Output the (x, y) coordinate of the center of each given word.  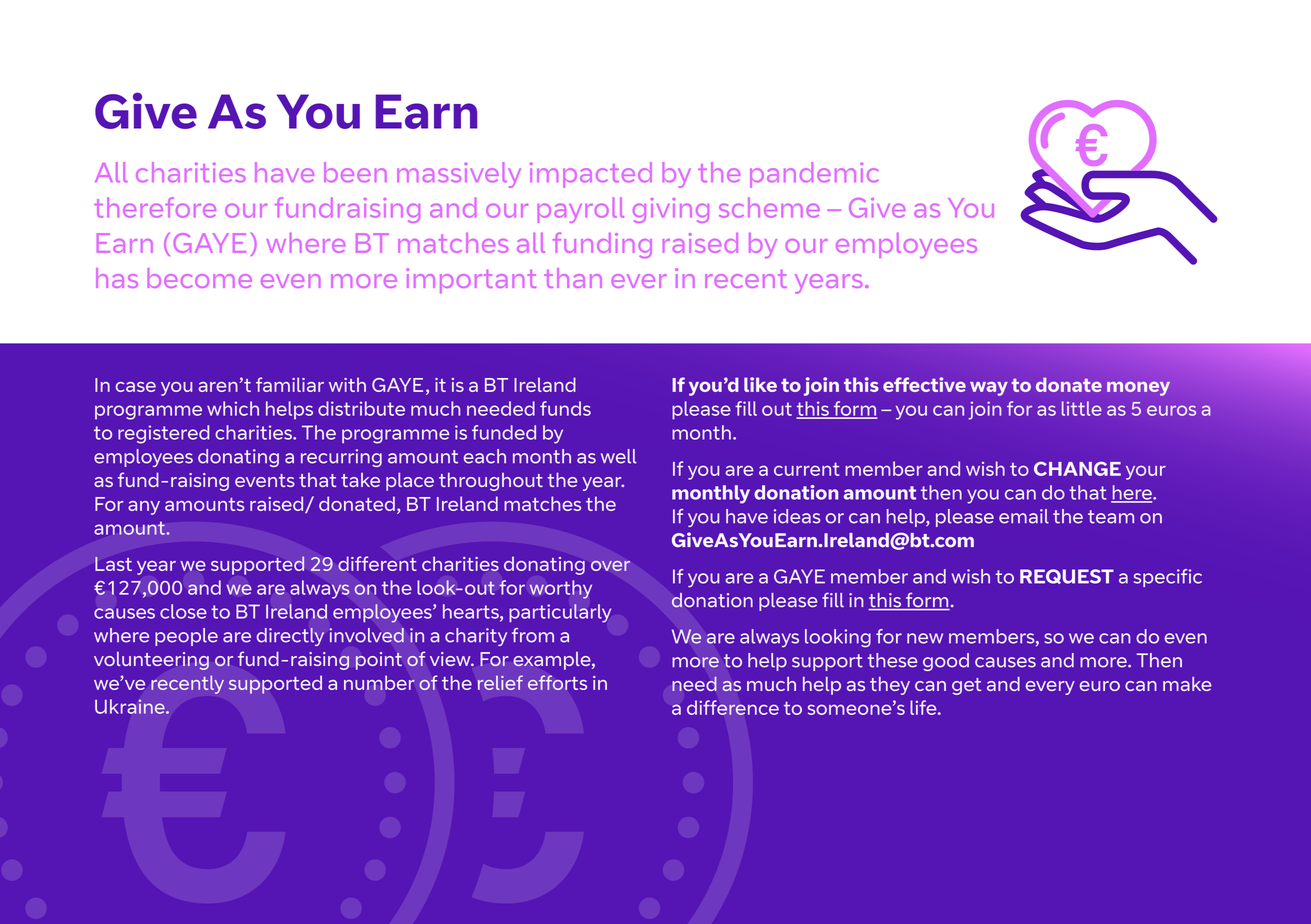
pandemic (814, 175)
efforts (557, 682)
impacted (591, 175)
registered (163, 434)
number (379, 682)
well (619, 456)
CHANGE (1077, 468)
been (355, 172)
